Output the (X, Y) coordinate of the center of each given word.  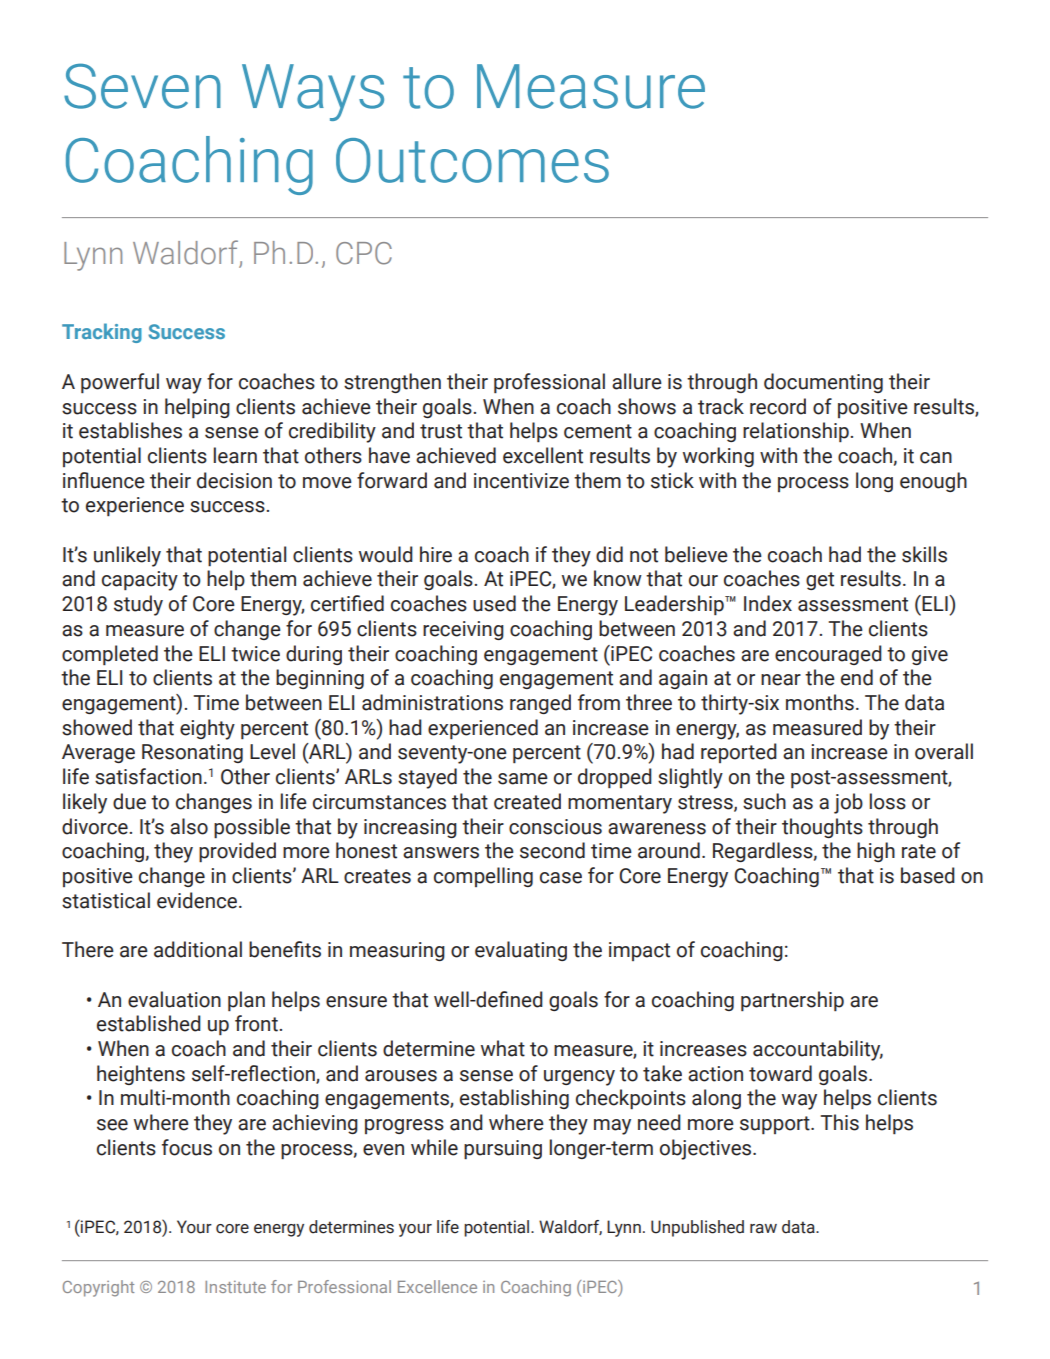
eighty (207, 729)
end (857, 677)
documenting (823, 383)
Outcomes (472, 160)
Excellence (437, 1286)
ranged (540, 704)
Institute (235, 1287)
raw (763, 1229)
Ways (313, 92)
